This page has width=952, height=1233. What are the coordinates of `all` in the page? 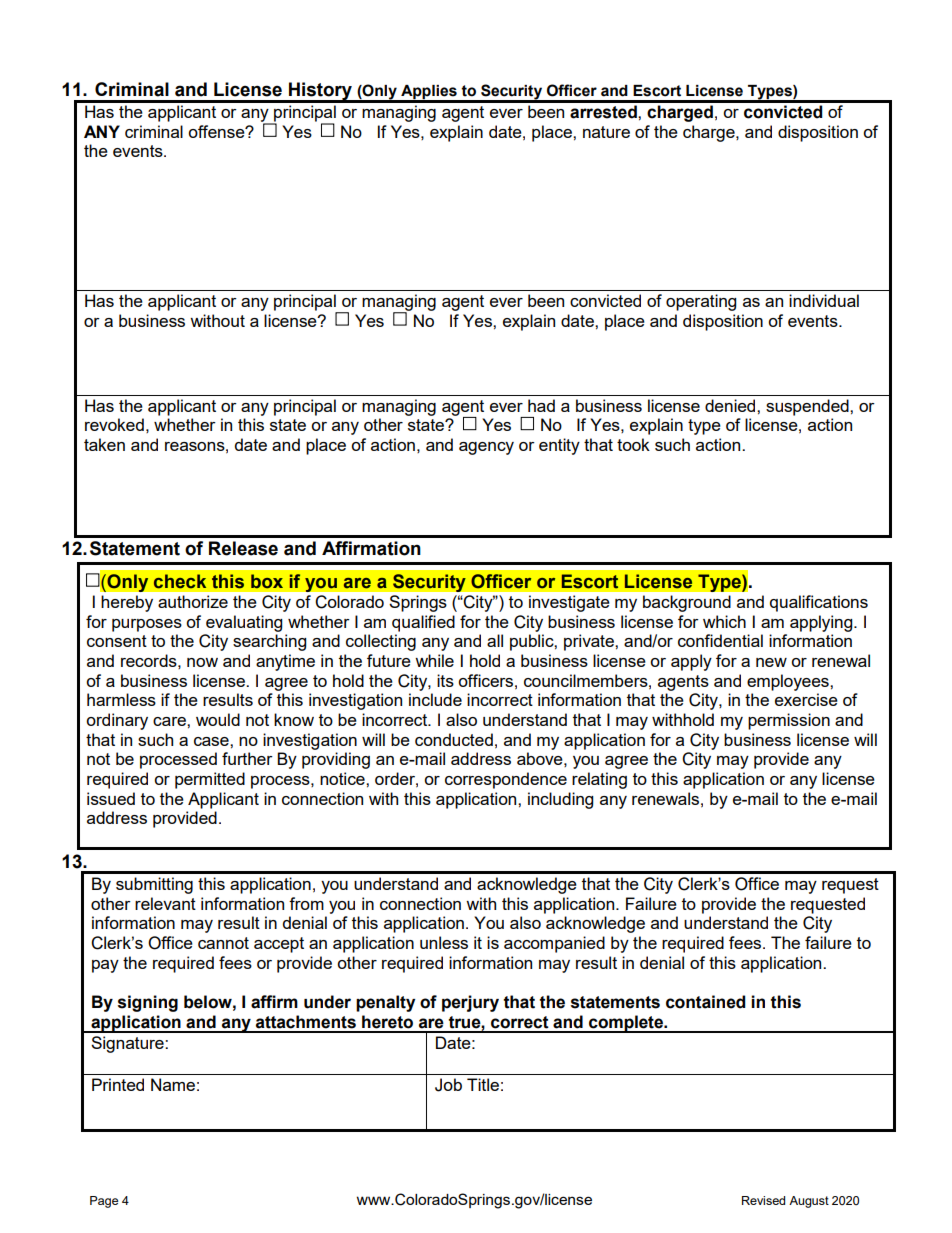 It's located at (495, 640).
